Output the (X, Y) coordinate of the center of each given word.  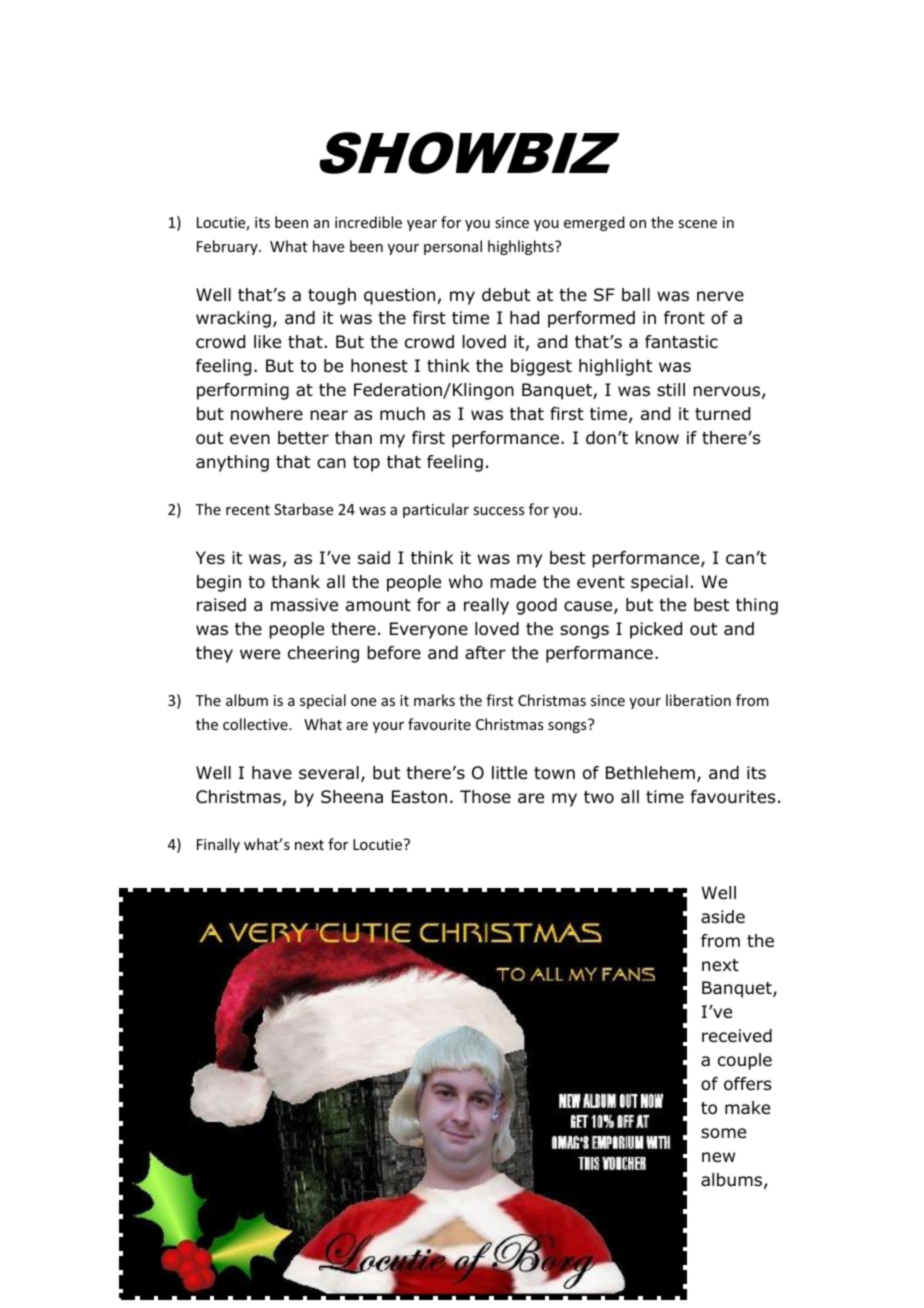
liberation (698, 700)
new (718, 1157)
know (657, 438)
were (260, 654)
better (303, 438)
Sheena (352, 797)
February (228, 247)
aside (723, 917)
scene (697, 224)
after (485, 653)
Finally (218, 845)
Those (485, 797)
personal (453, 247)
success (498, 511)
